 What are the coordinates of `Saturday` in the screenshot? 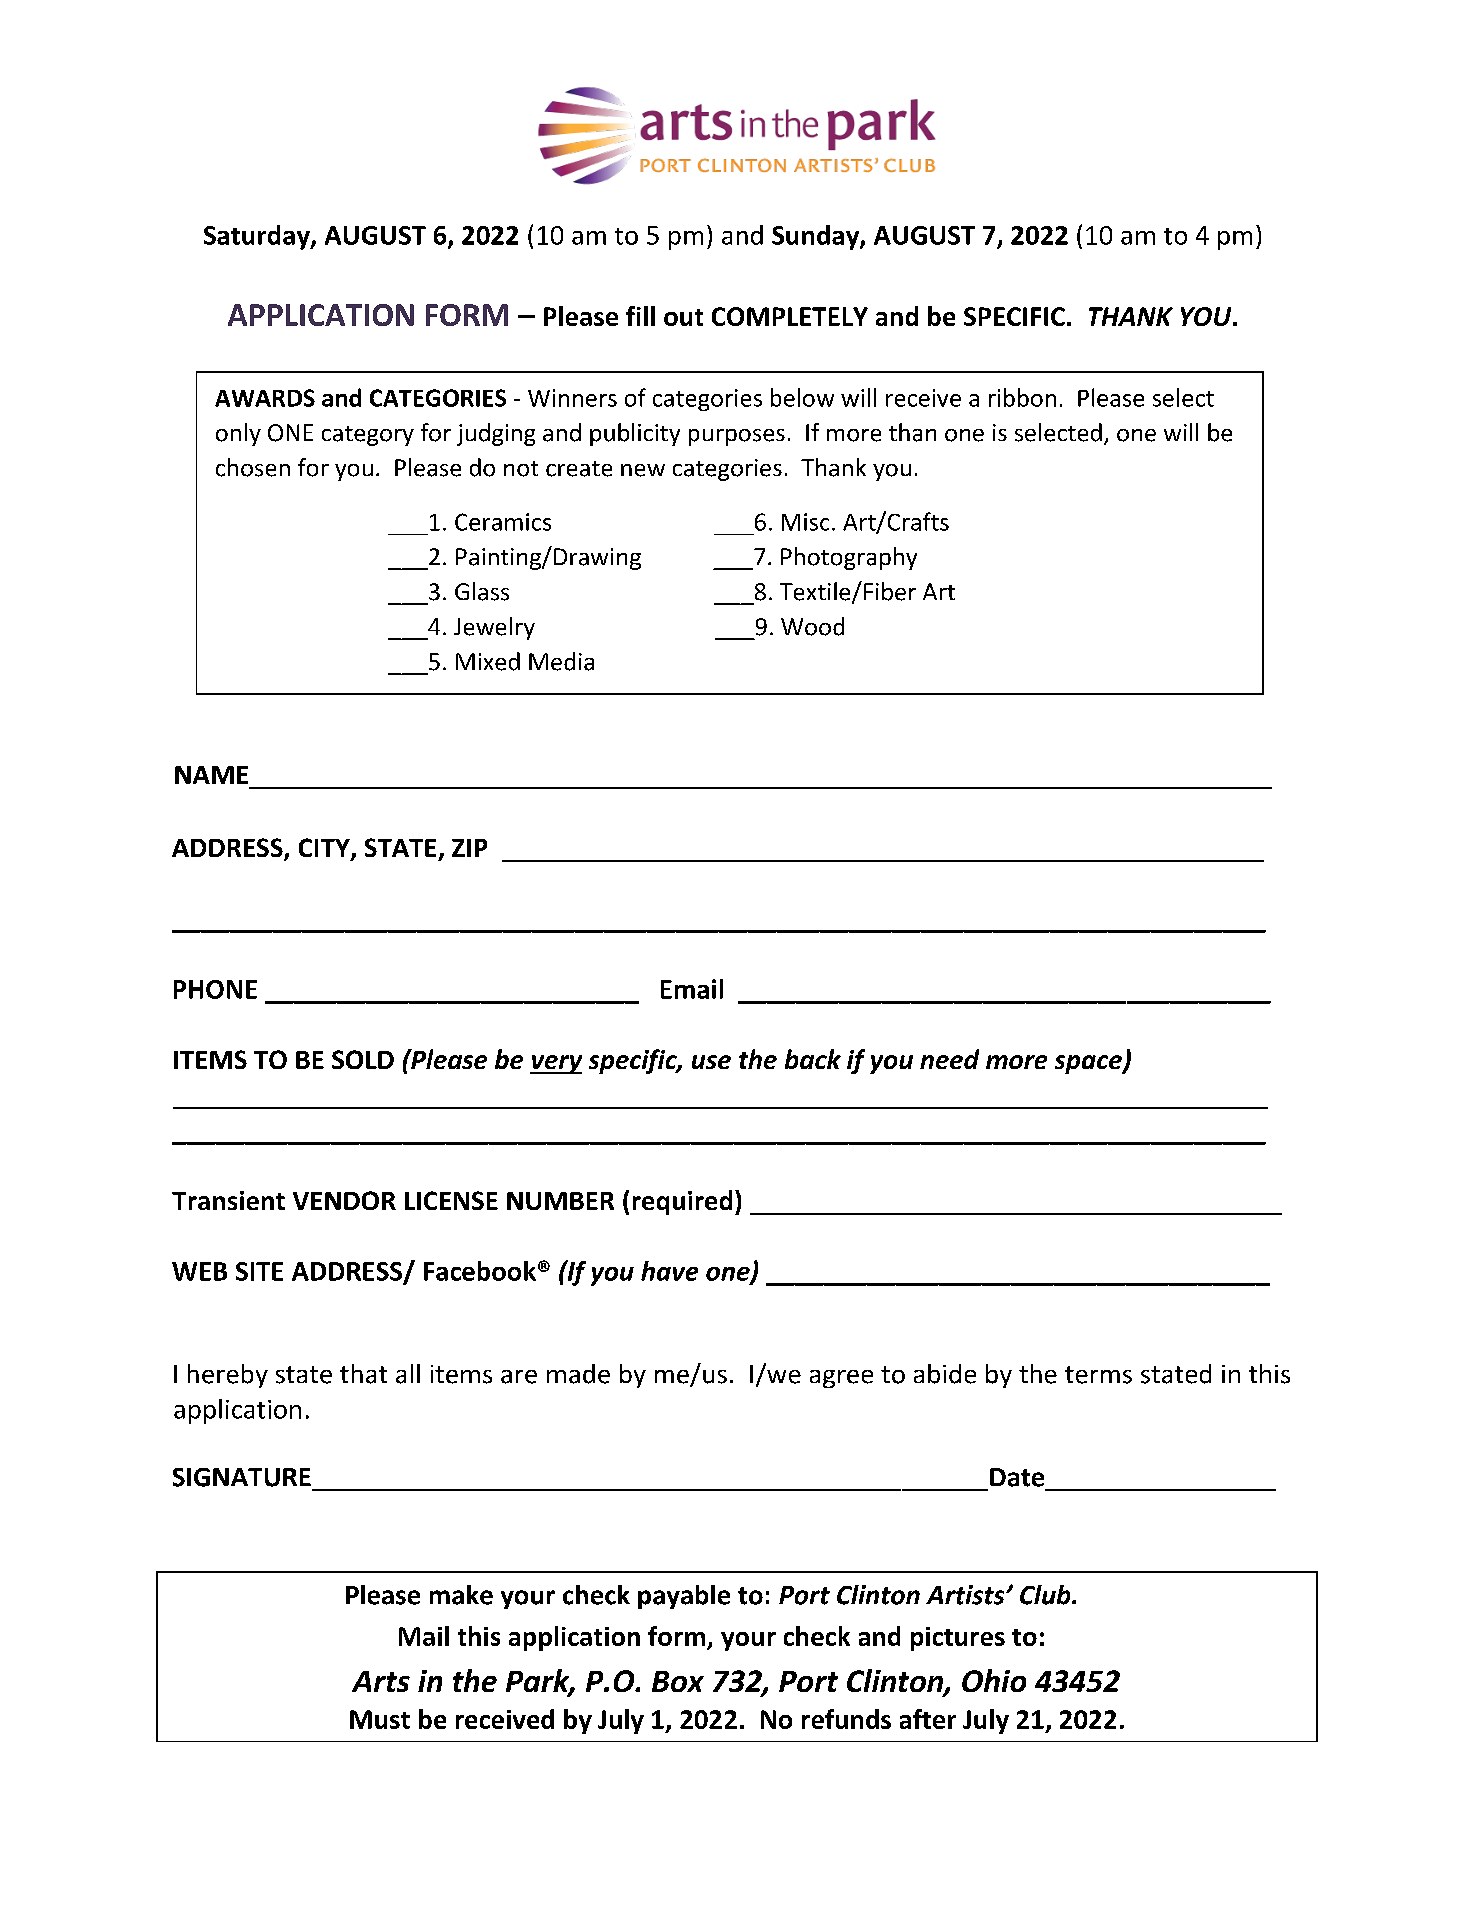 It's located at (258, 237).
